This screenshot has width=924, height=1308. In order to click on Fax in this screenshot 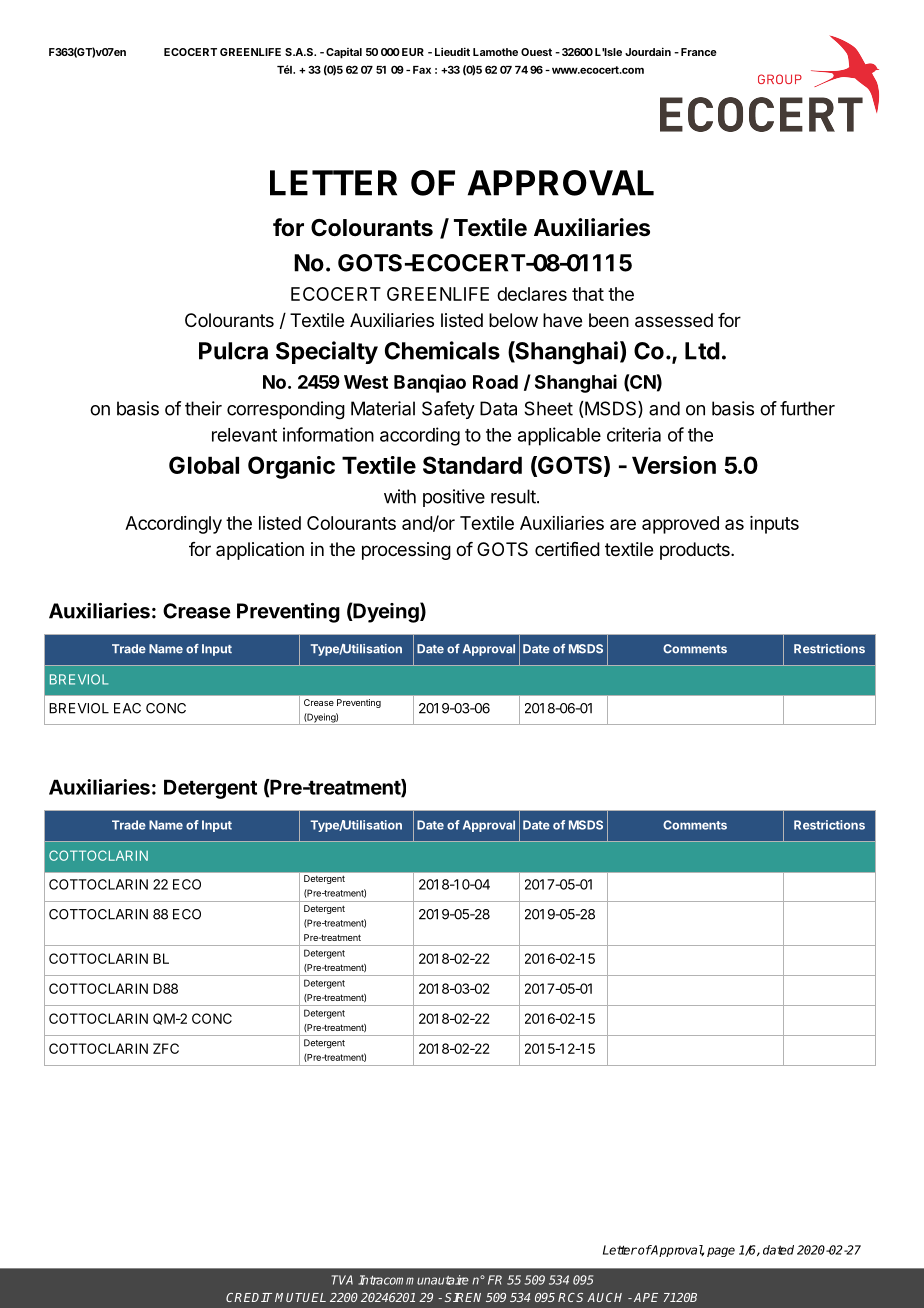, I will do `click(422, 70)`.
